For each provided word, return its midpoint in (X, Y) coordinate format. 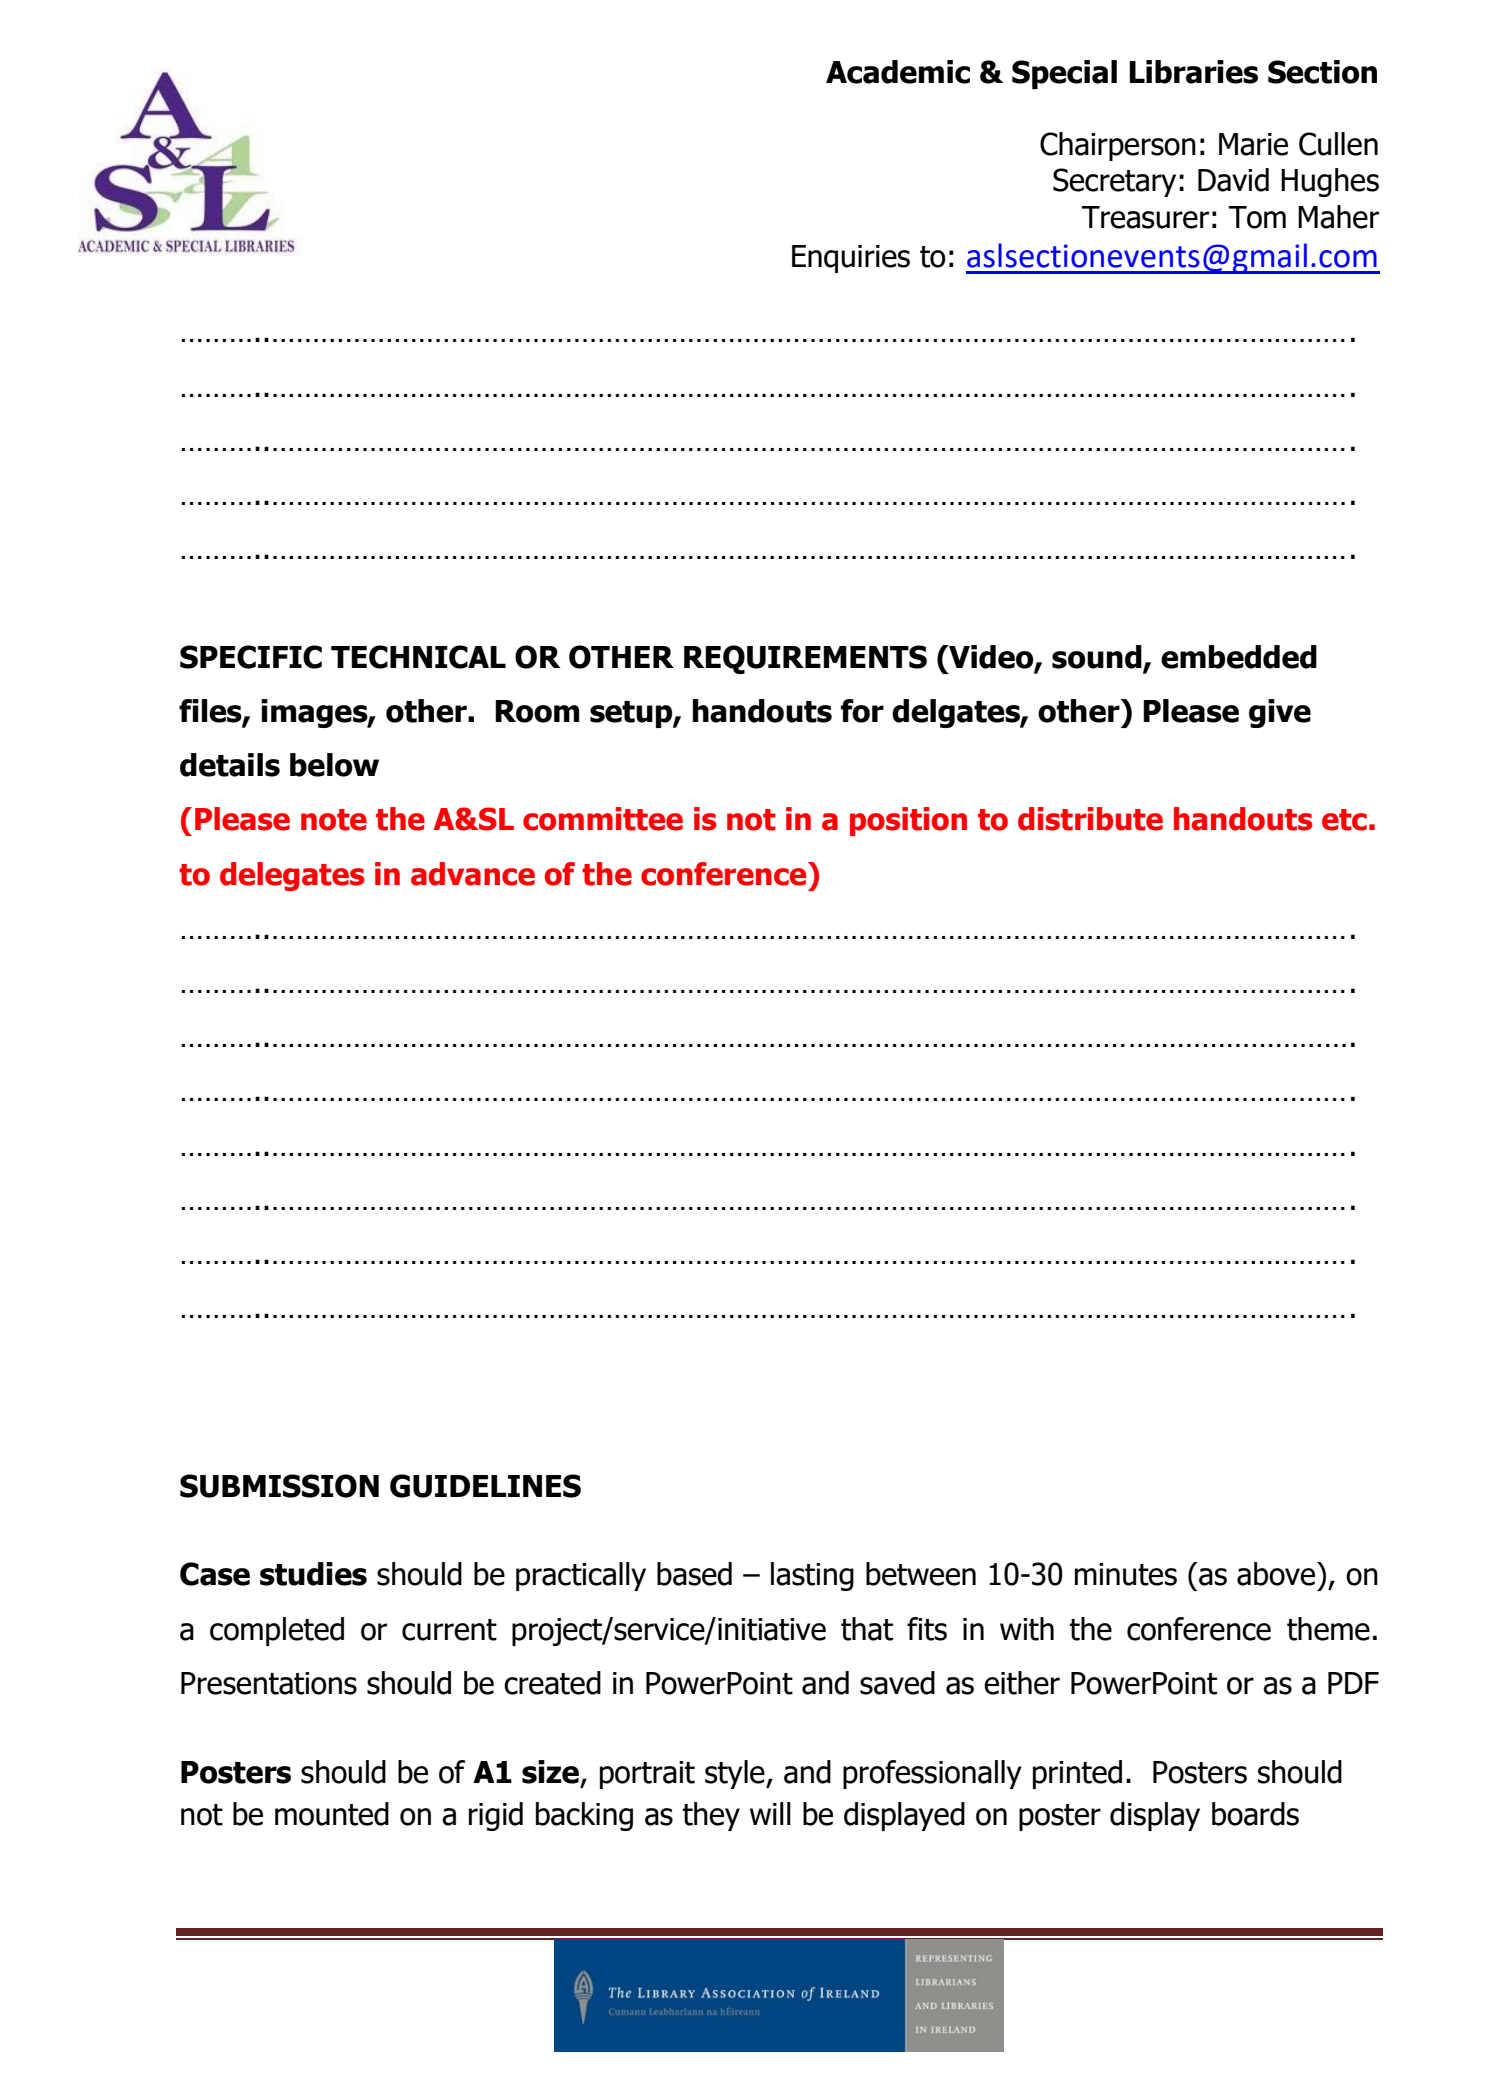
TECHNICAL (418, 657)
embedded (1239, 657)
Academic (898, 72)
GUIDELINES (485, 1486)
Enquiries (851, 259)
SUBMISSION (279, 1486)
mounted (332, 1814)
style (736, 1774)
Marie (1253, 144)
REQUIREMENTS (805, 659)
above (1277, 1574)
